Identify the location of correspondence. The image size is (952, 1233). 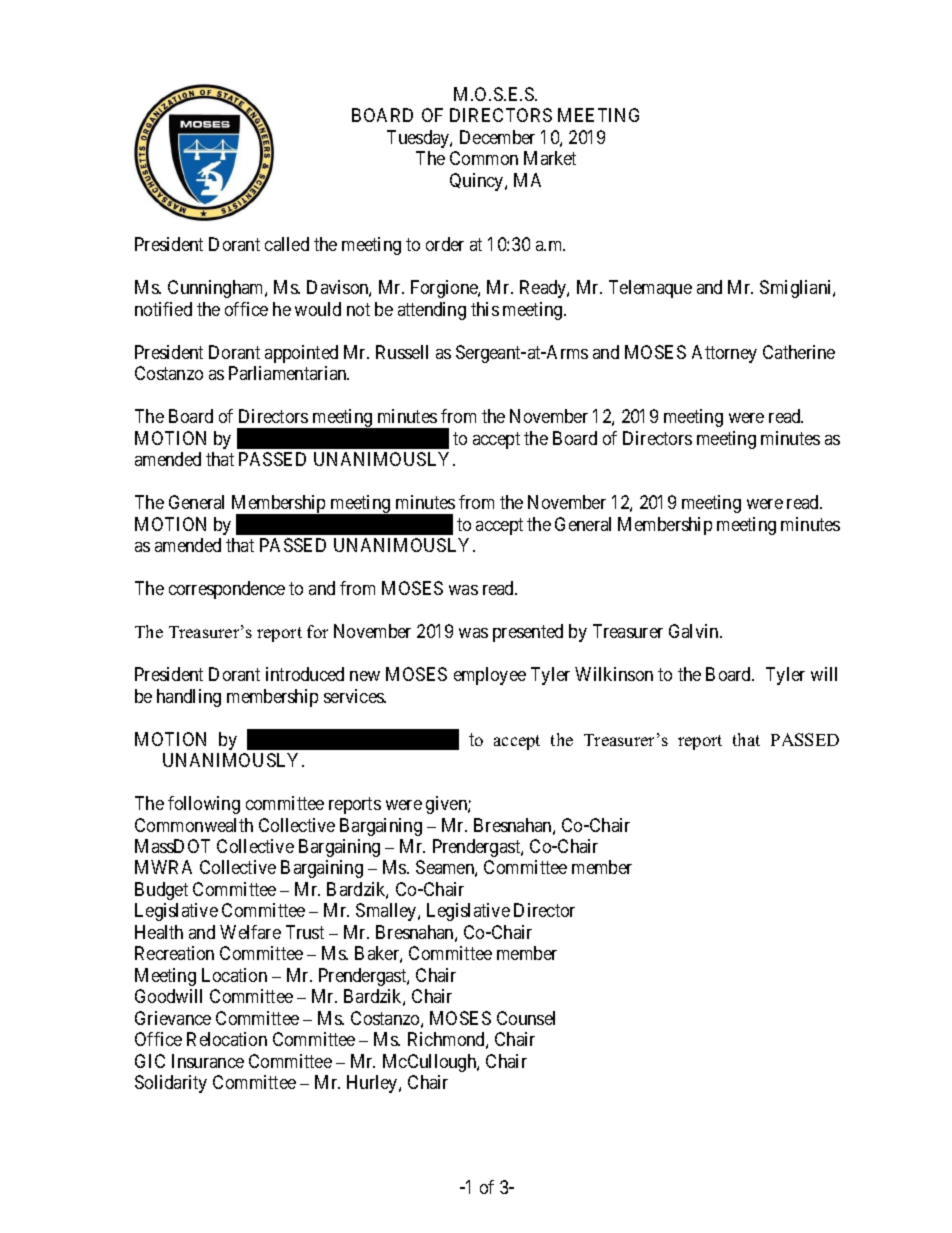
(227, 590).
